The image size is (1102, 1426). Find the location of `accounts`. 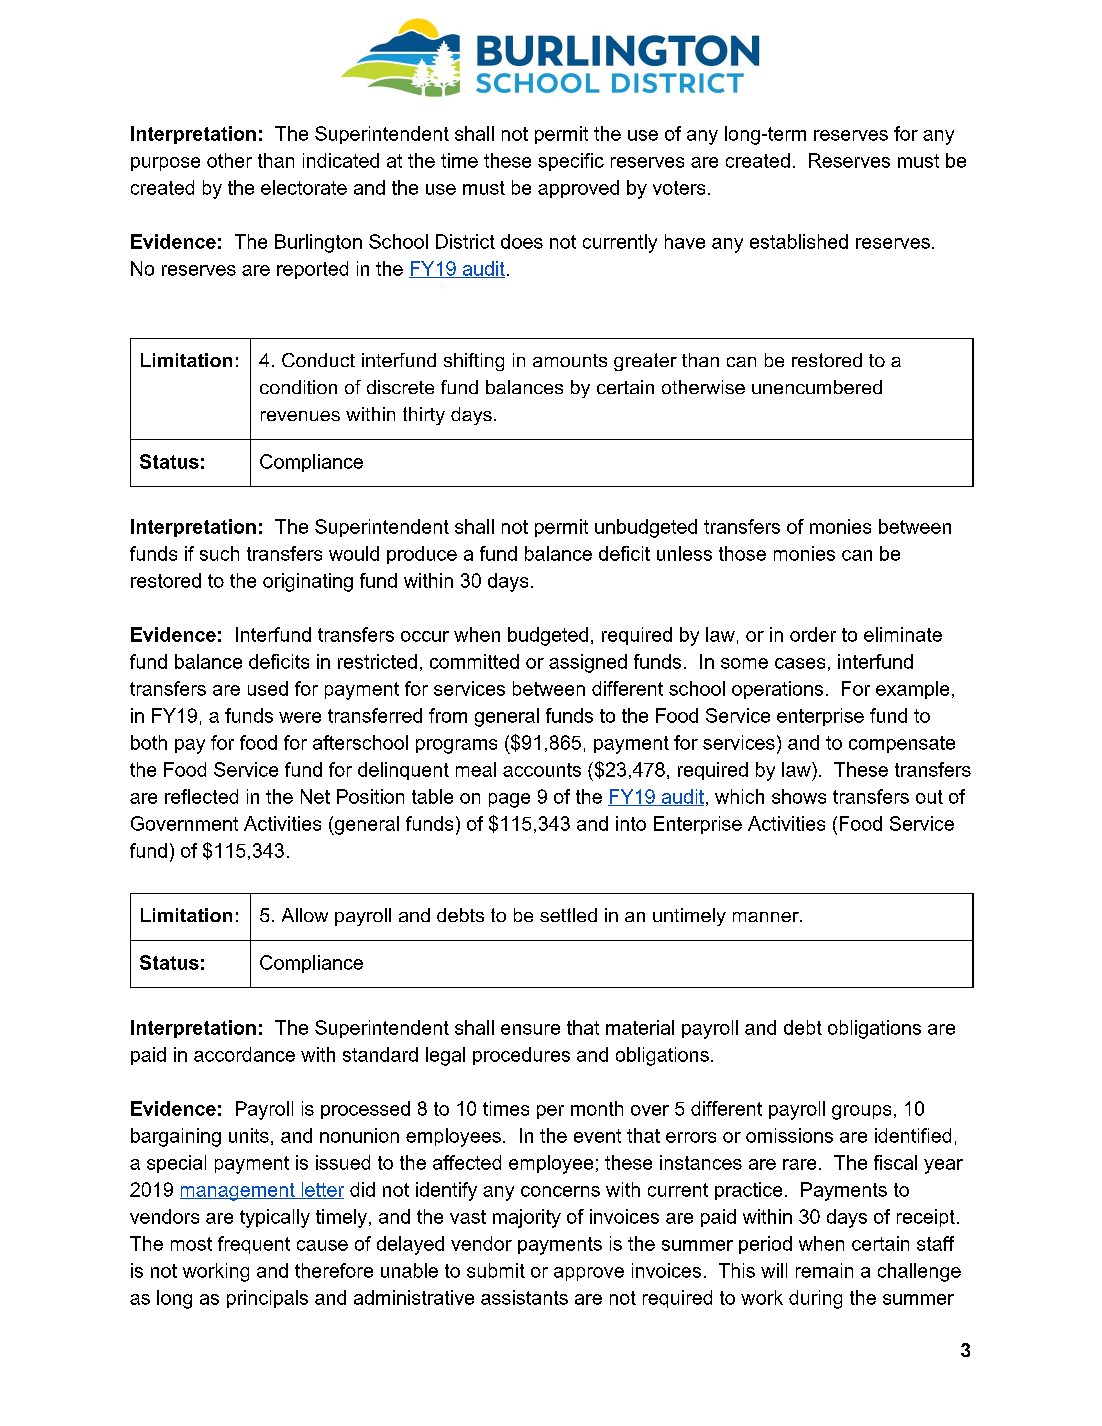

accounts is located at coordinates (542, 770).
